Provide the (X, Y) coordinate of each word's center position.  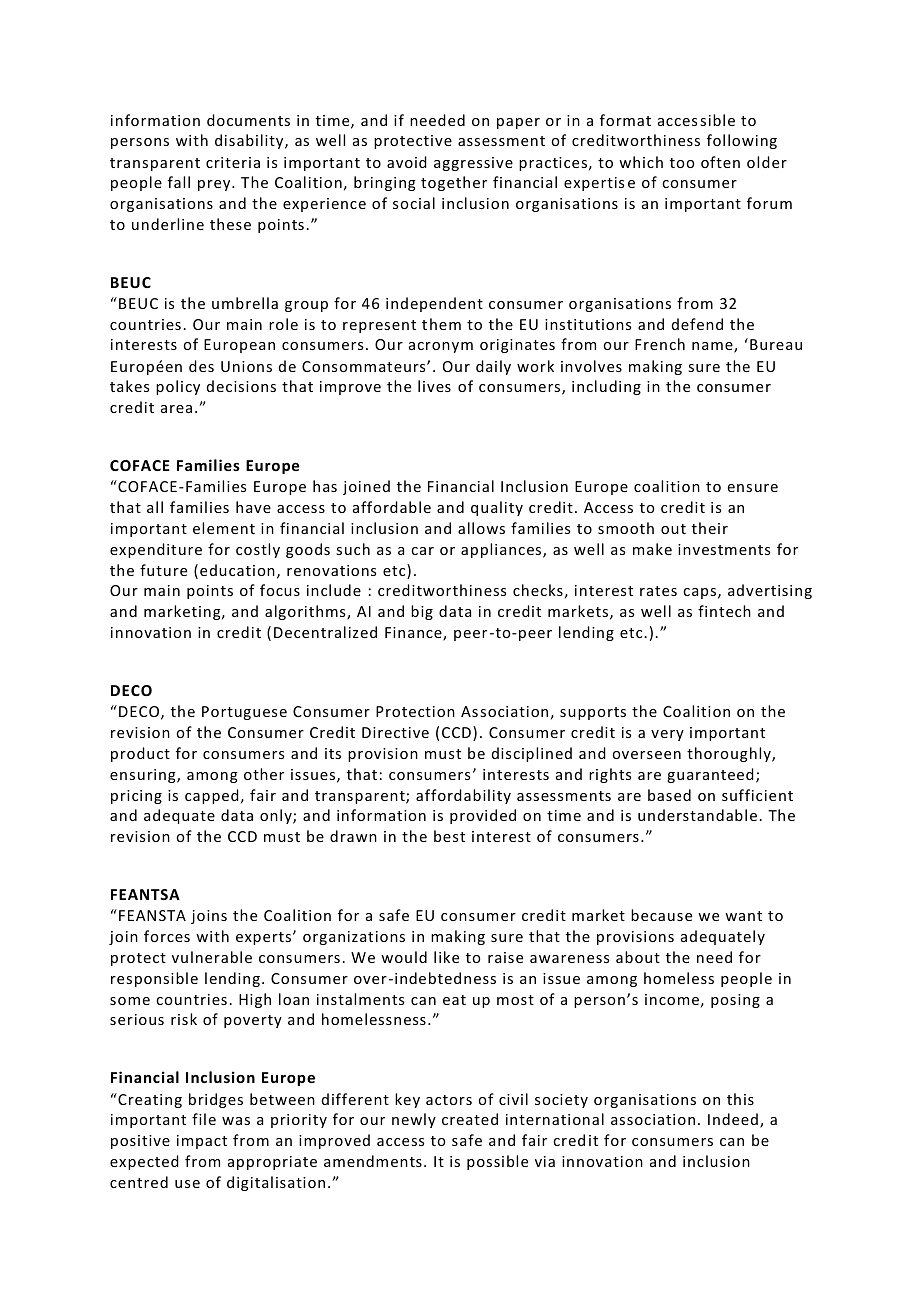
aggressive (473, 164)
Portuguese (244, 713)
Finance (414, 634)
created (470, 1119)
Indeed (733, 1119)
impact (202, 1142)
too (682, 163)
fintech (724, 611)
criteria (233, 162)
